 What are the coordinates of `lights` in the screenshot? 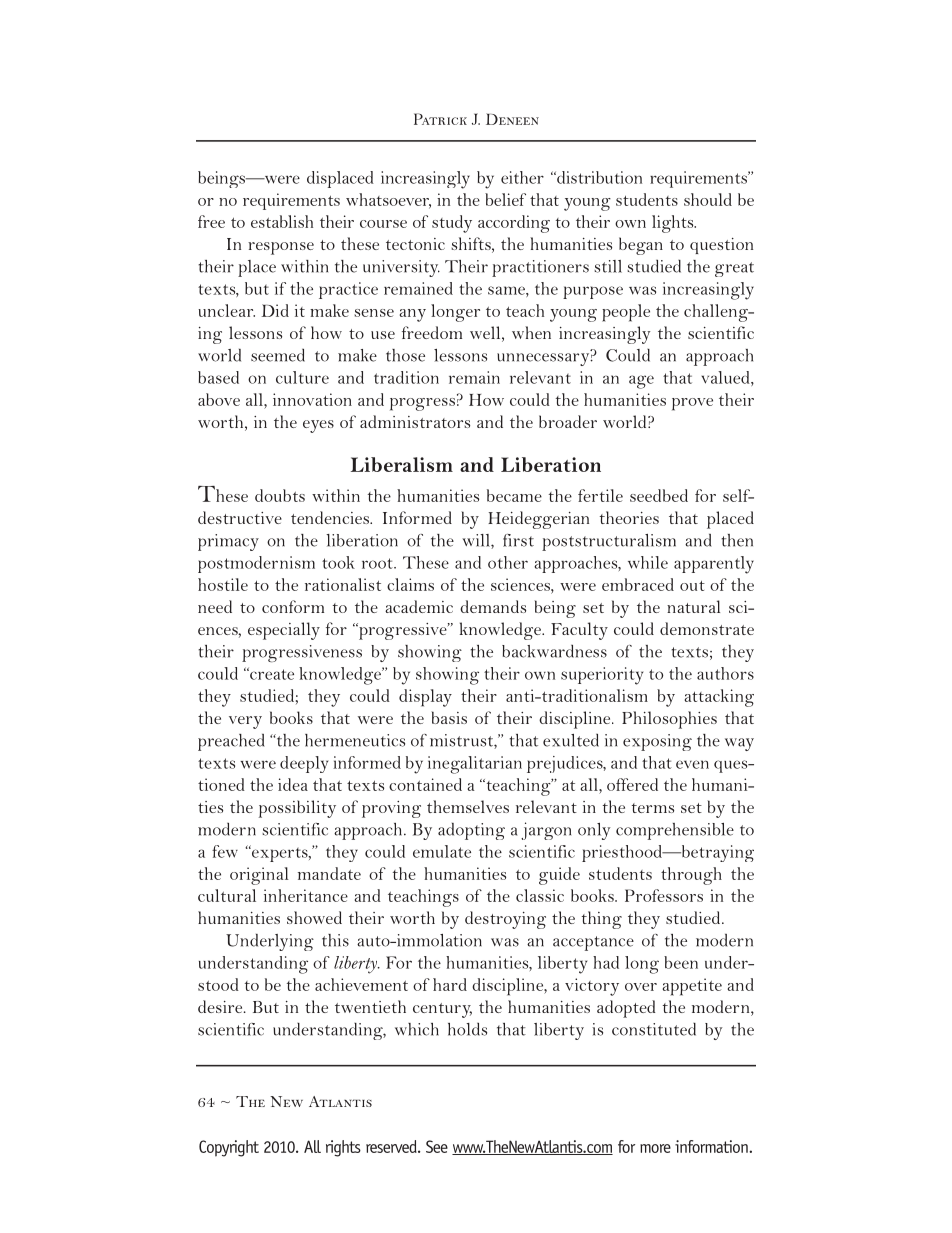 It's located at (674, 224).
